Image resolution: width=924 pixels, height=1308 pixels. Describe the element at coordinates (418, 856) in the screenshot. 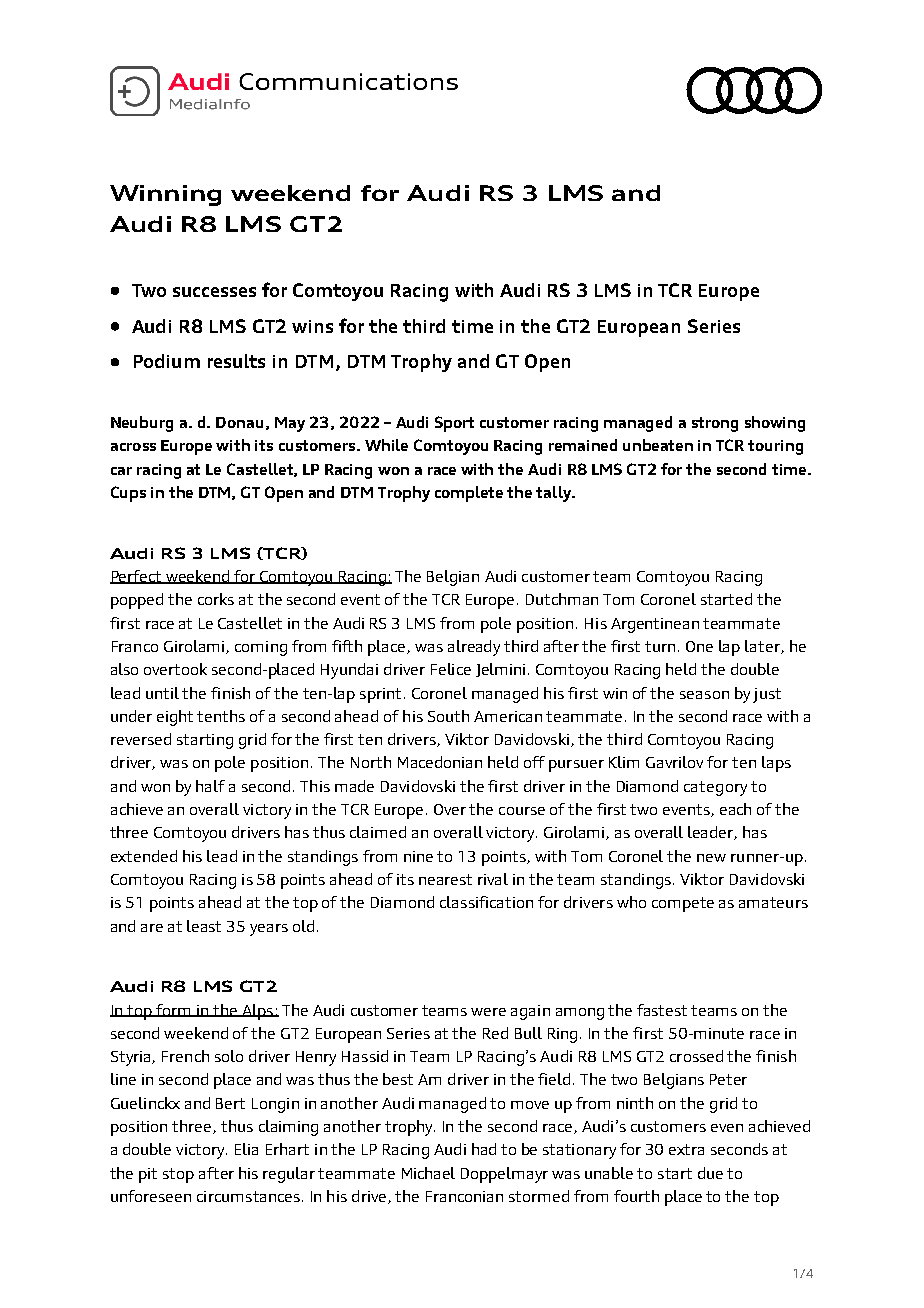

I see `nine` at that location.
